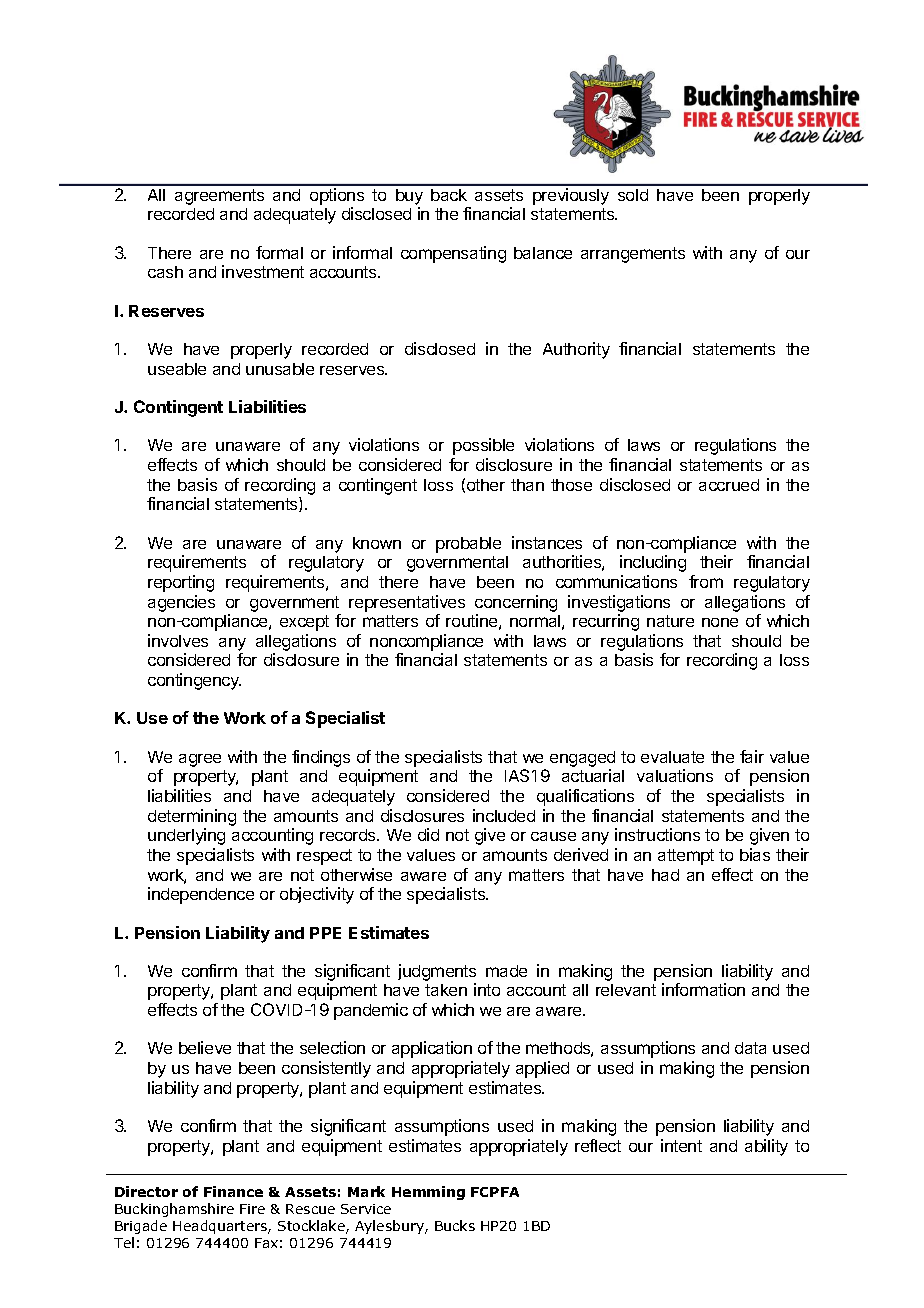 This document has height=1308, width=924. I want to click on compensating, so click(453, 254).
